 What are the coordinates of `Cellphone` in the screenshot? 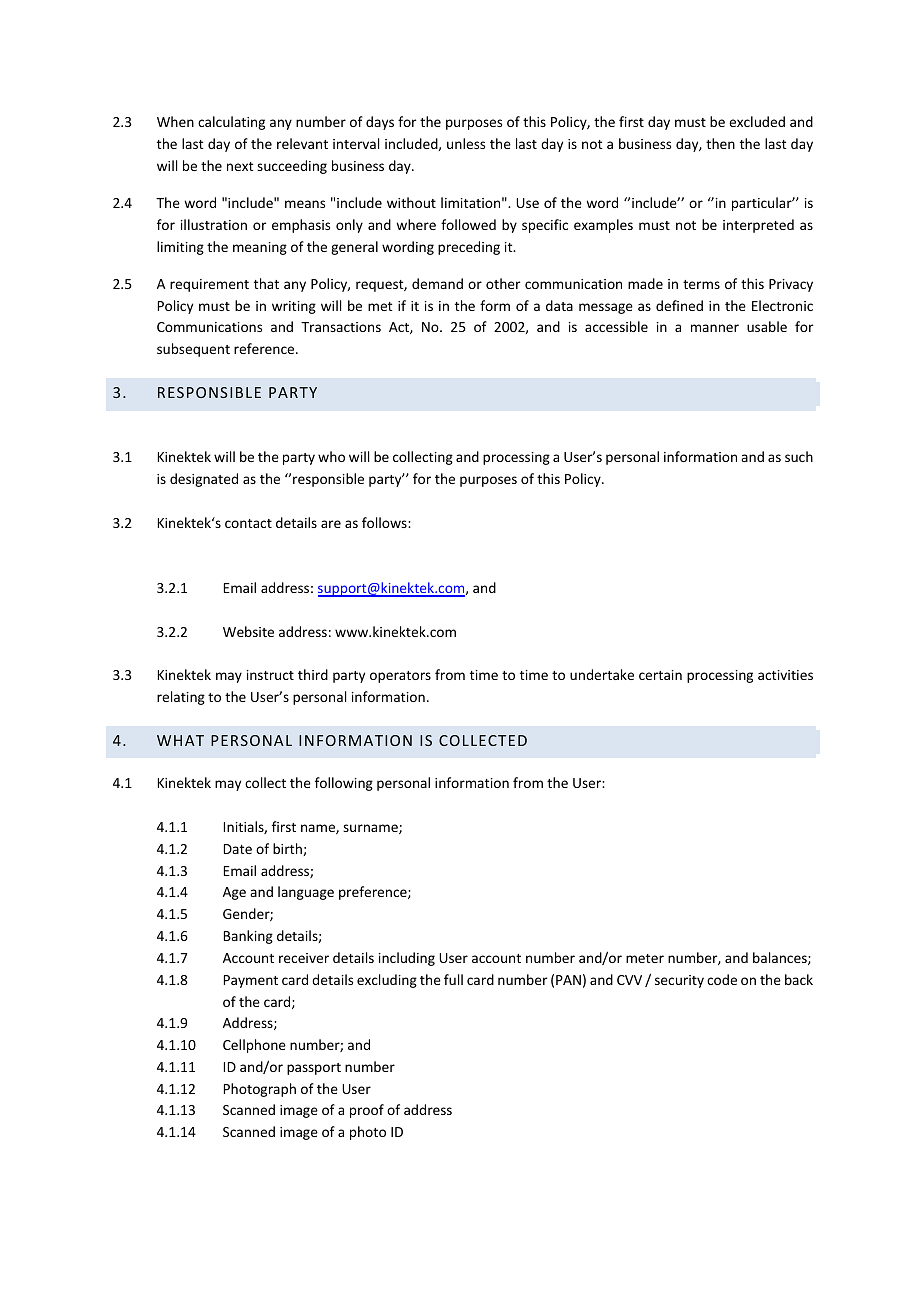 It's located at (254, 1046).
